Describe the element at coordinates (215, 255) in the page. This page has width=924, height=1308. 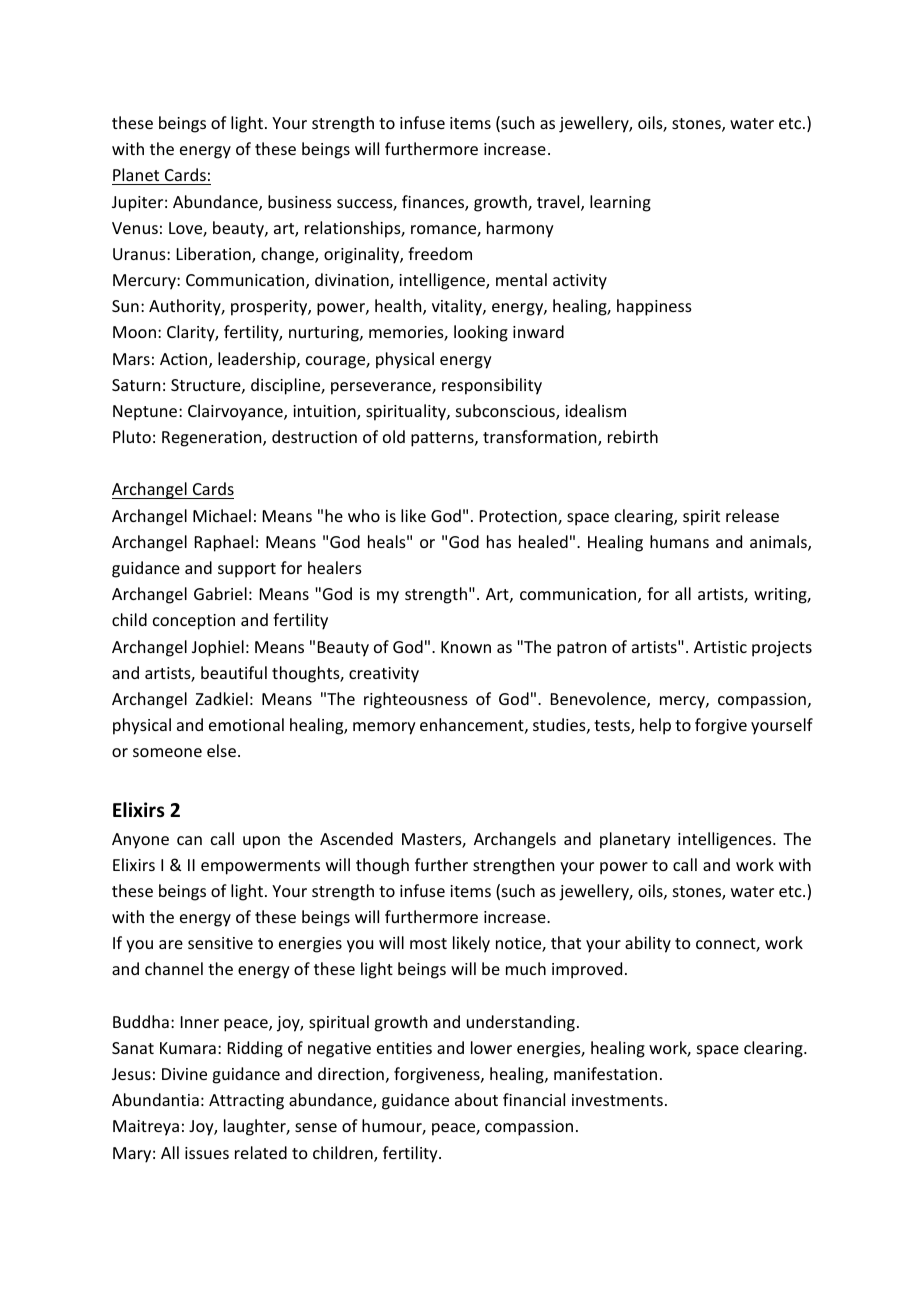
I see `Liberation` at that location.
